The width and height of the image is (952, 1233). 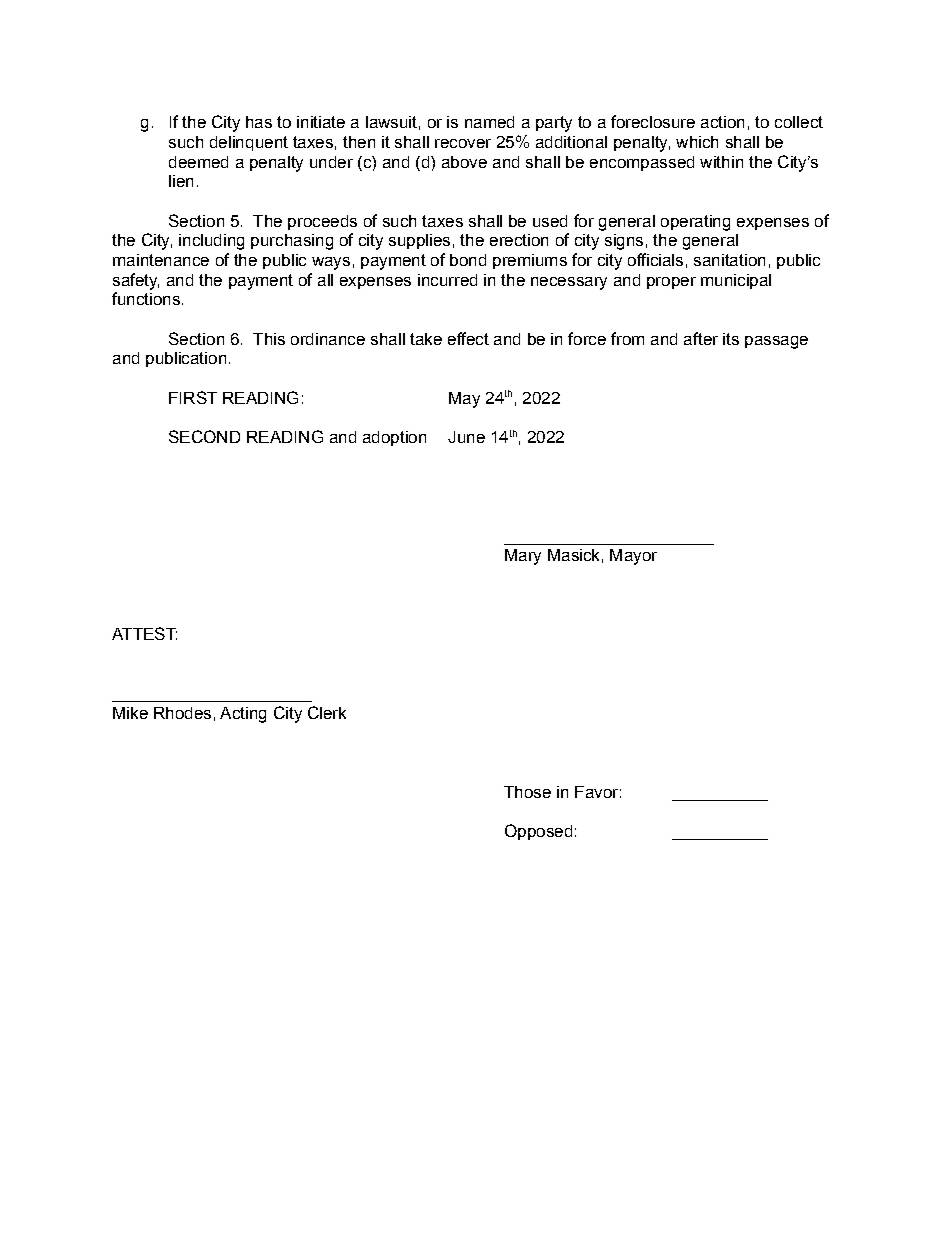 What do you see at coordinates (463, 143) in the image?
I see `recover` at bounding box center [463, 143].
